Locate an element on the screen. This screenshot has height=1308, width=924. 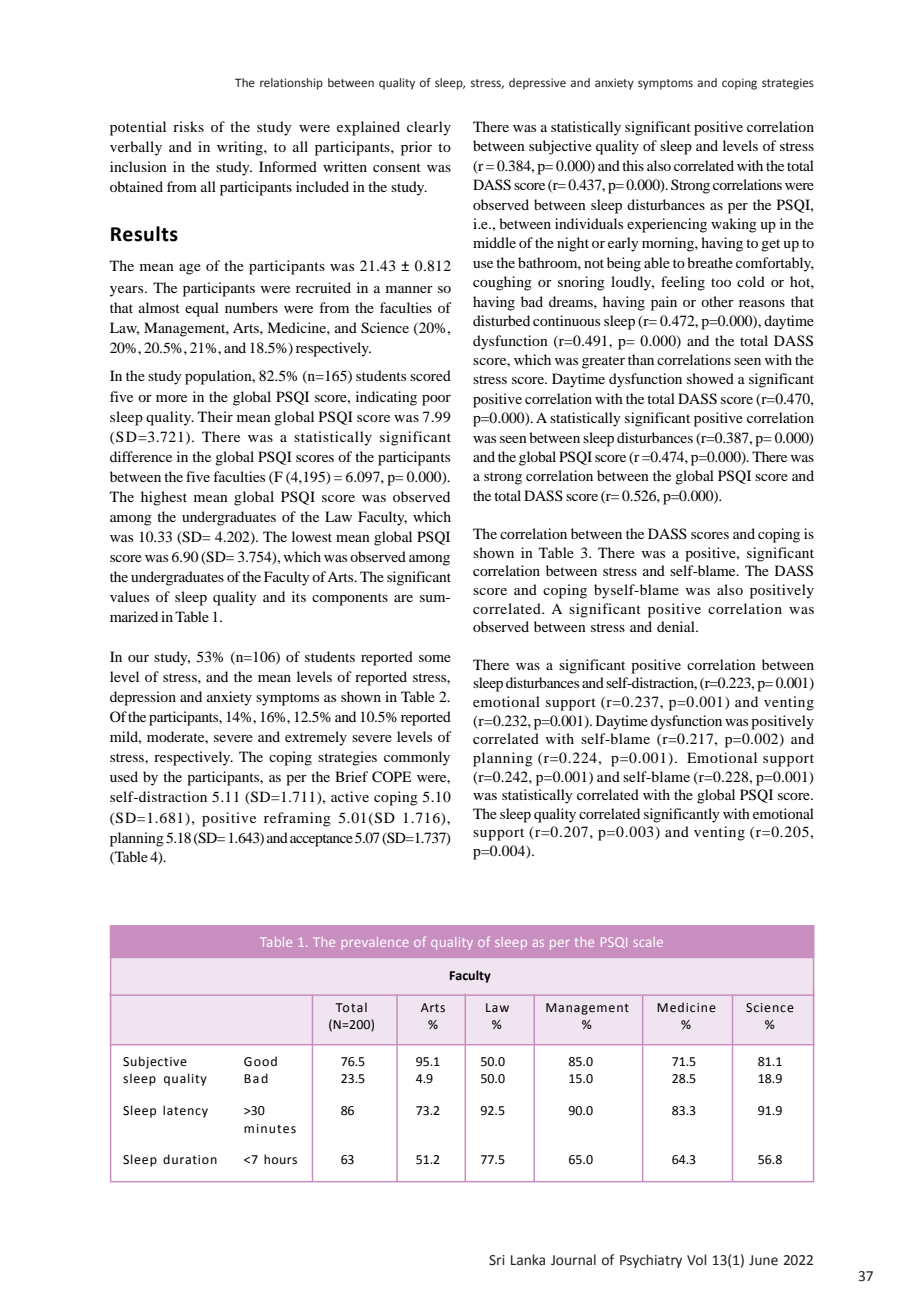
Good is located at coordinates (260, 1061).
